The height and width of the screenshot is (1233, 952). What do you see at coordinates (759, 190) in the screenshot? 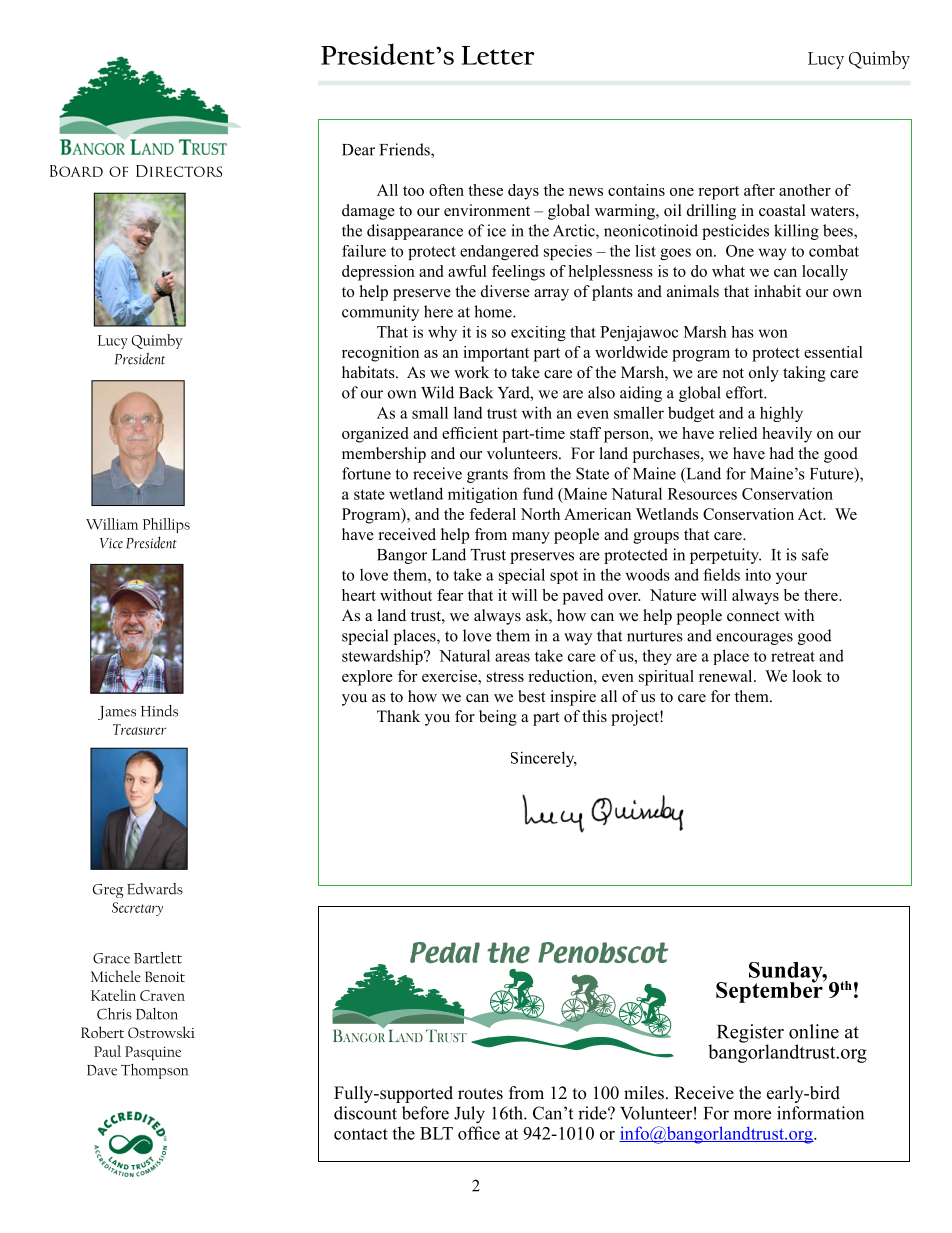
I see `after` at bounding box center [759, 190].
